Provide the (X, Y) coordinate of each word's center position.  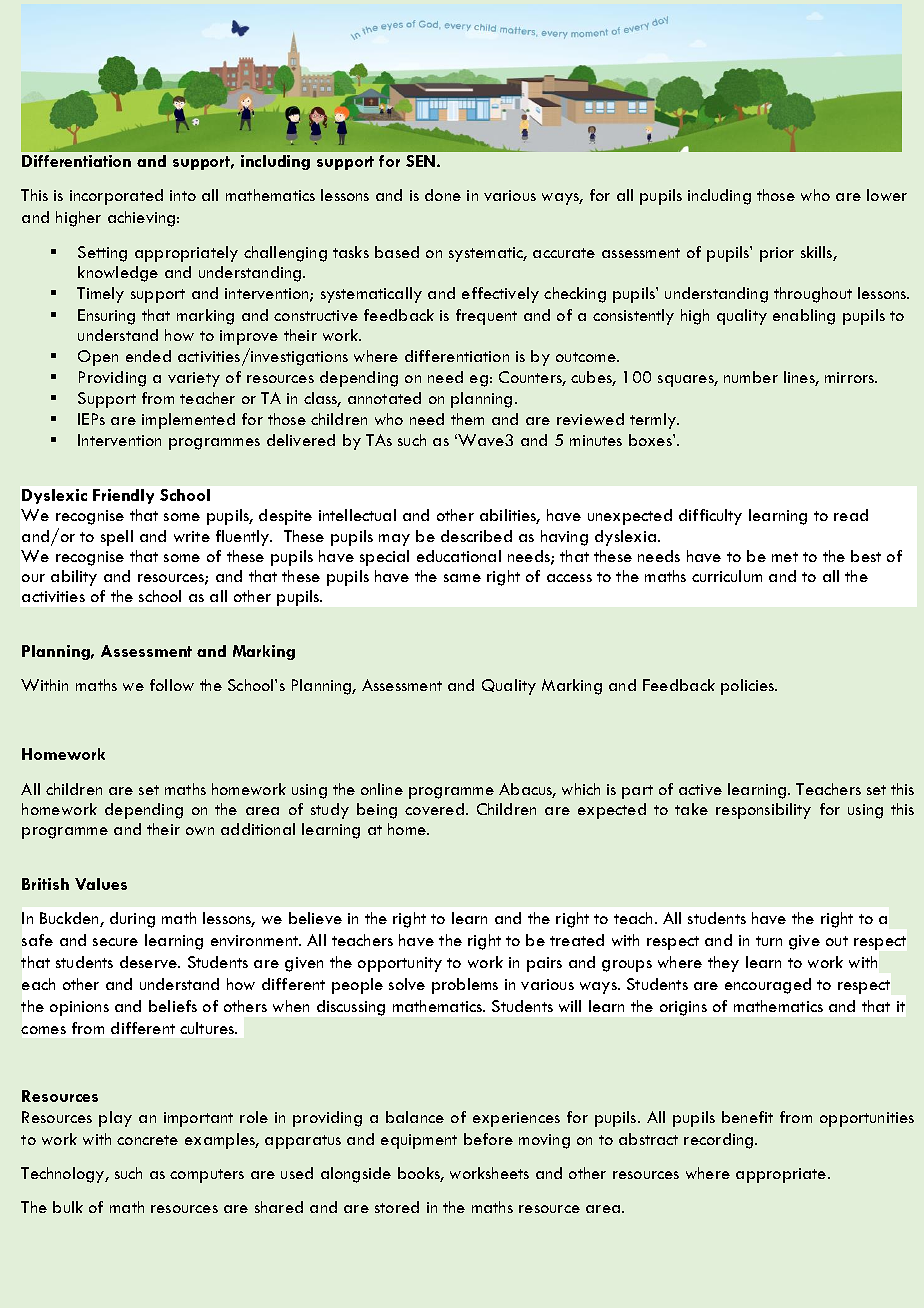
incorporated (116, 197)
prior (777, 254)
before (488, 1139)
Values (101, 884)
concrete (147, 1140)
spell (117, 538)
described (476, 536)
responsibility (763, 811)
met (785, 557)
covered (434, 809)
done (443, 195)
